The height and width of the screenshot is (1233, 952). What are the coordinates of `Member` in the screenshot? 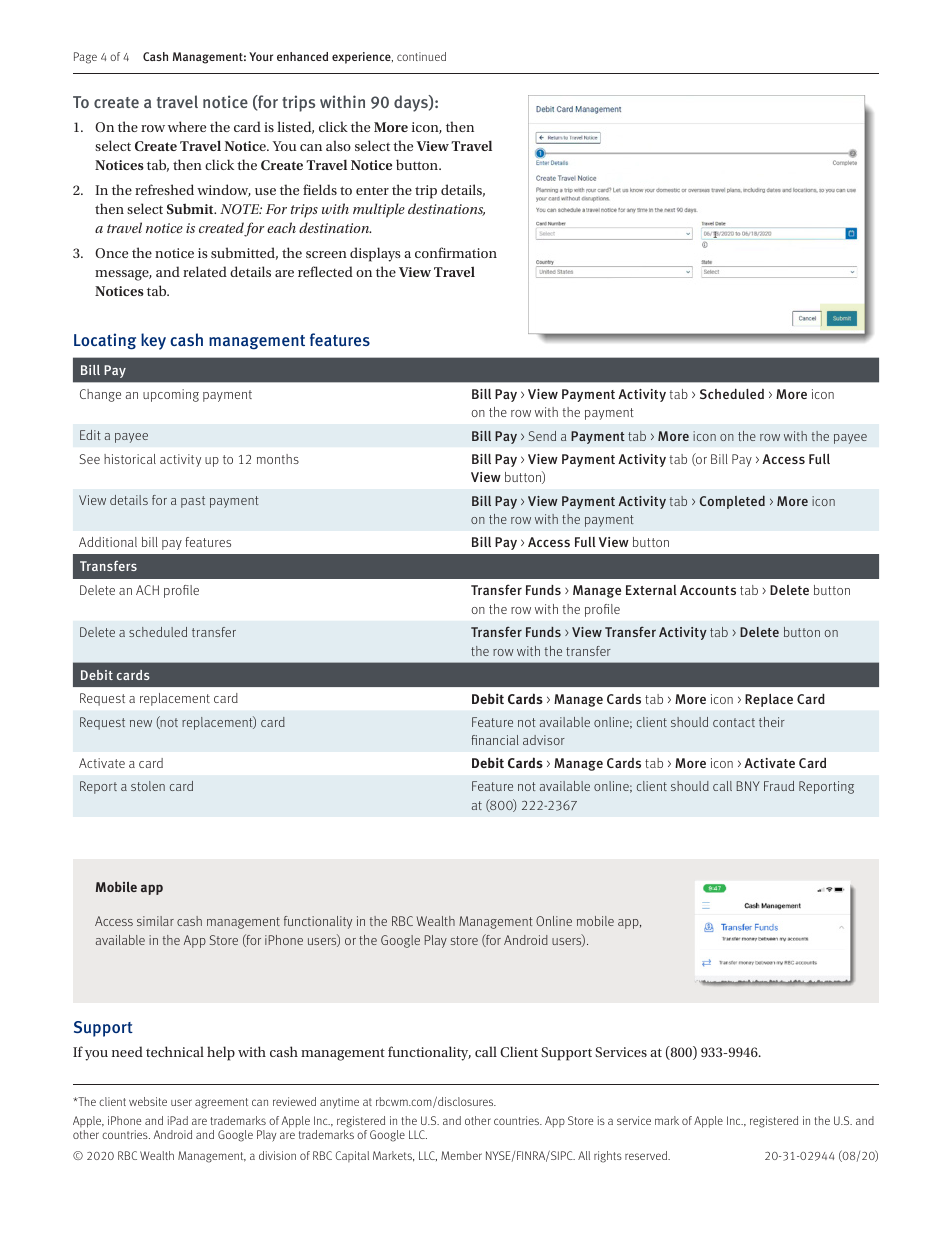 It's located at (461, 1155).
